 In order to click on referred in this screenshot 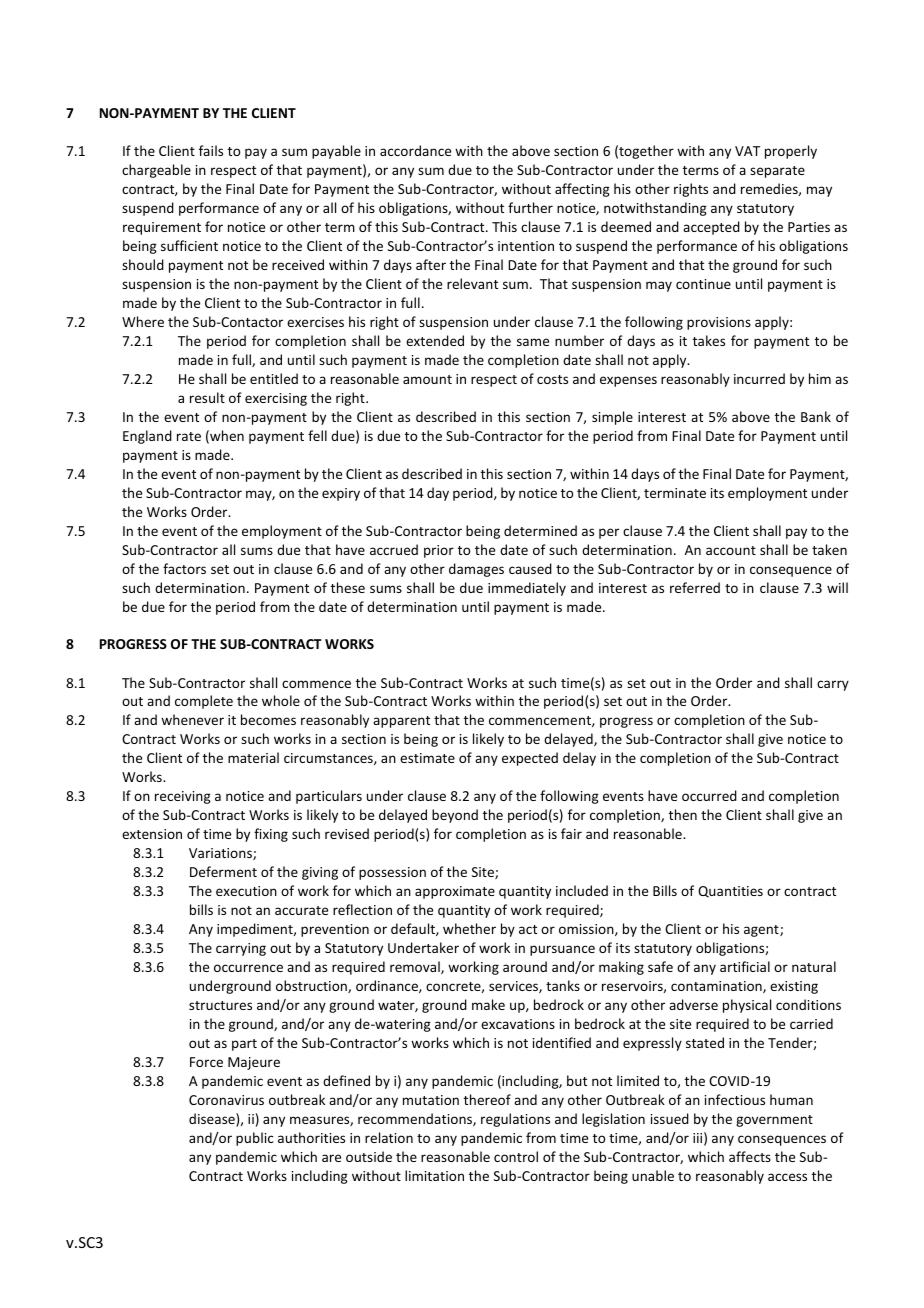, I will do `click(695, 587)`.
